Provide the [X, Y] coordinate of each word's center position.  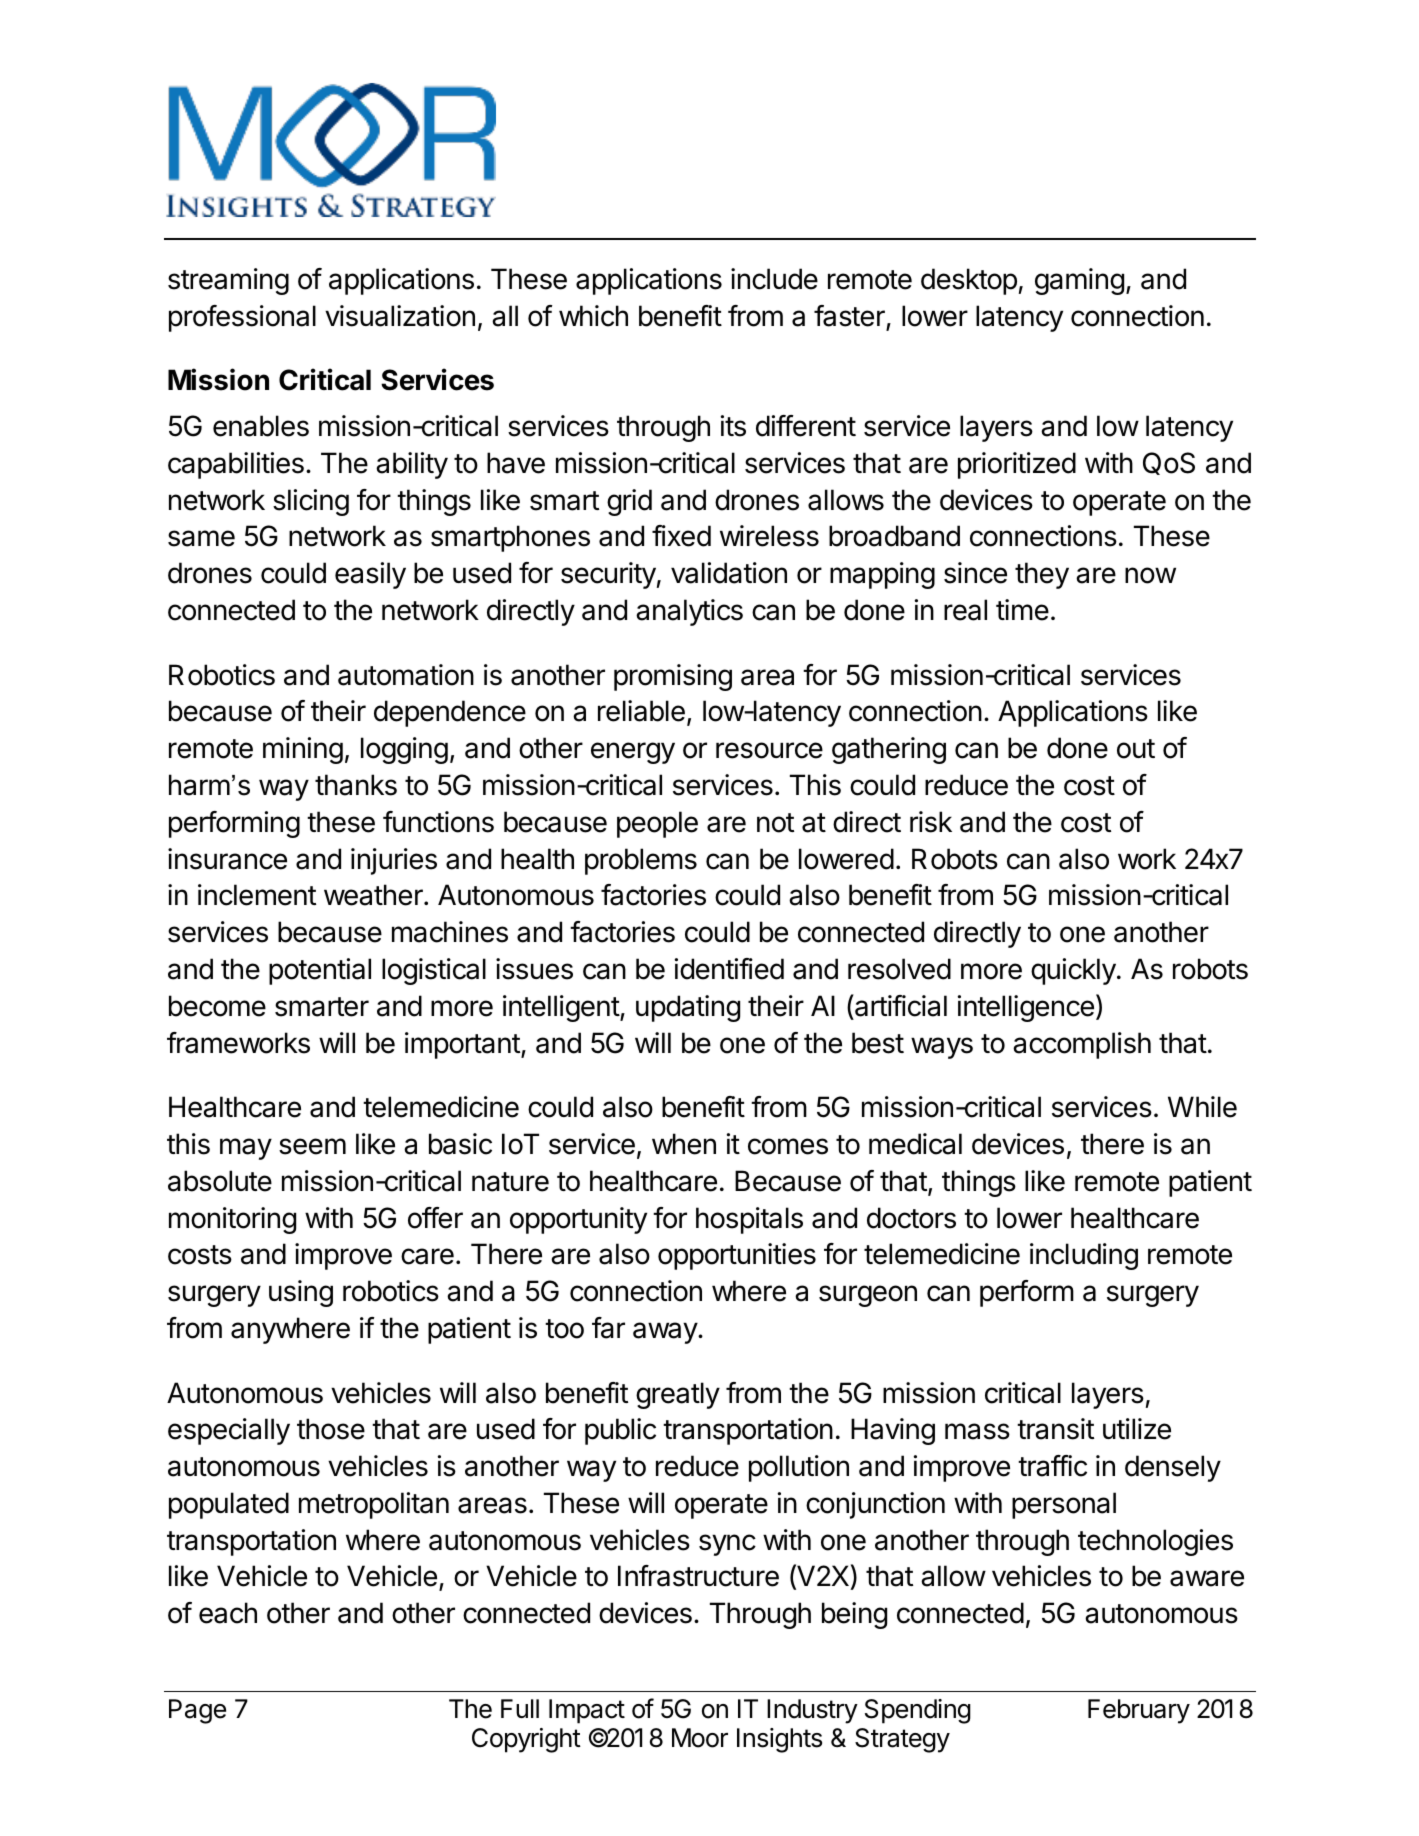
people [657, 824]
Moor [700, 1738]
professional [242, 318]
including [1084, 1256]
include [774, 279]
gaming [1079, 281]
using [301, 1293]
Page [197, 1711]
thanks [356, 785]
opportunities [737, 1256]
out [1136, 749]
